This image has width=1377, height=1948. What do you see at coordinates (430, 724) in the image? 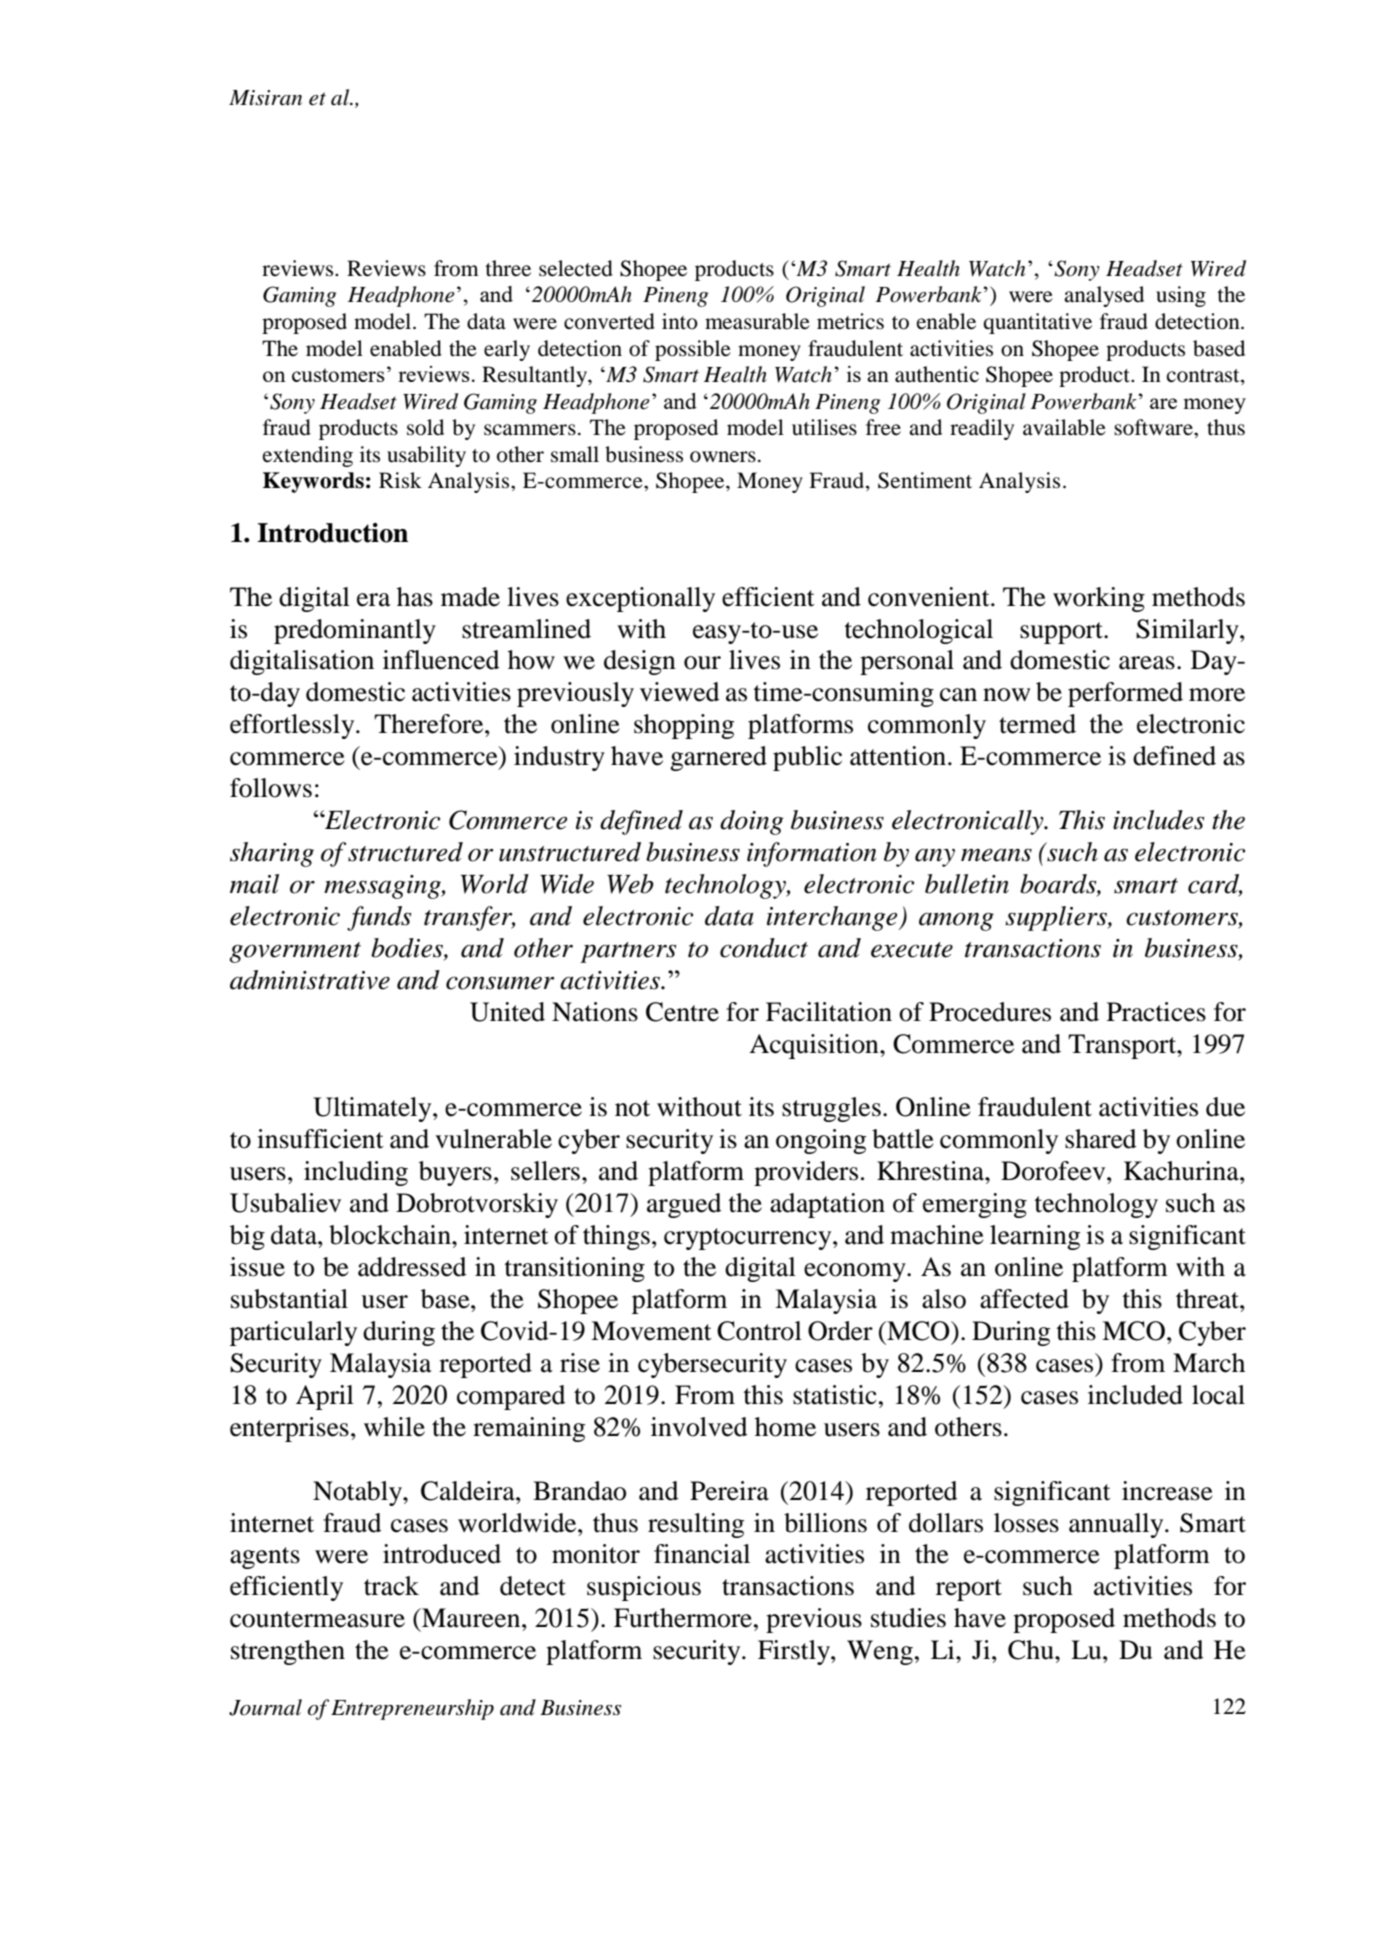
I see `Therefore` at bounding box center [430, 724].
